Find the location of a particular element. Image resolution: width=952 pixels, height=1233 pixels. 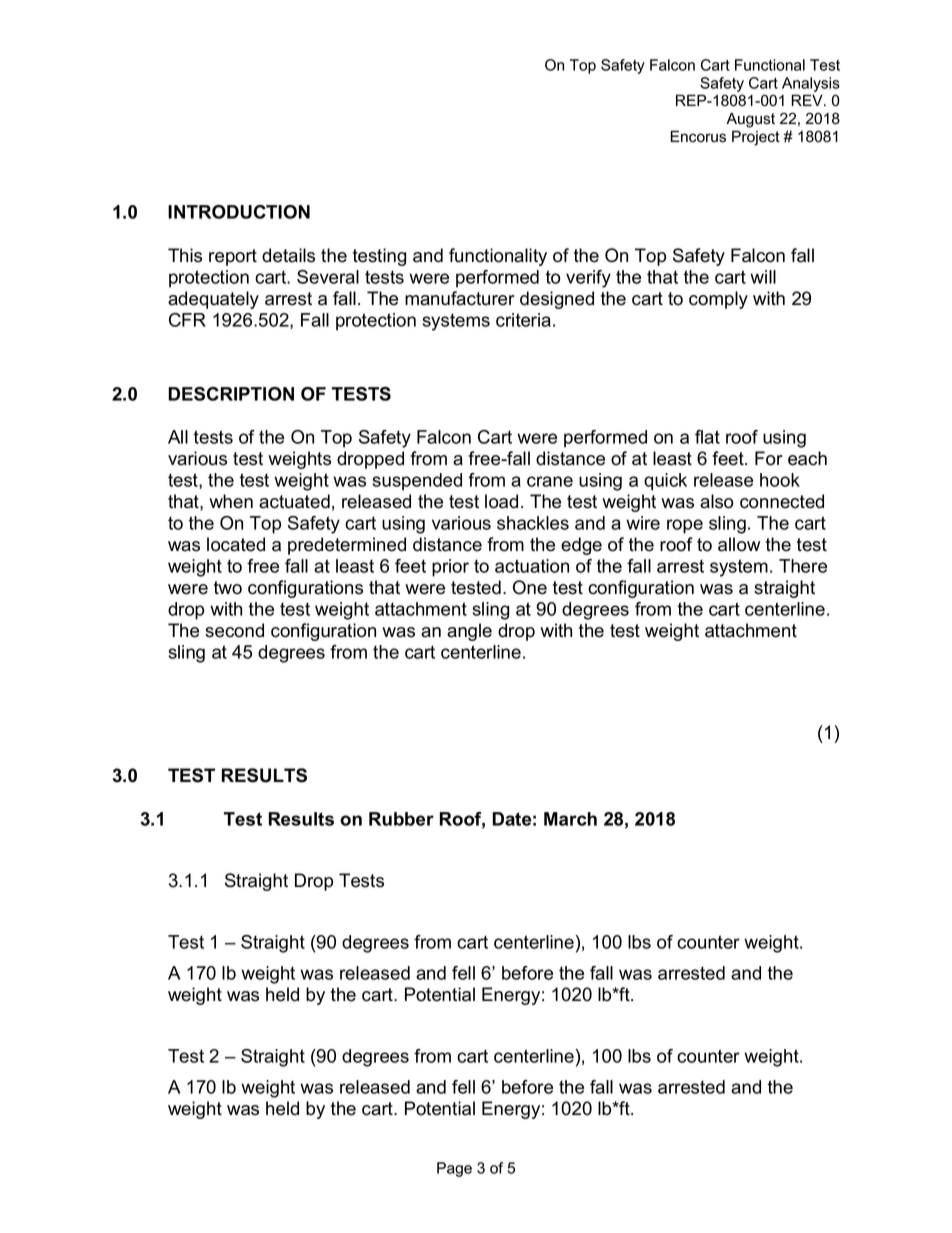

INTRODUCTION is located at coordinates (239, 212).
